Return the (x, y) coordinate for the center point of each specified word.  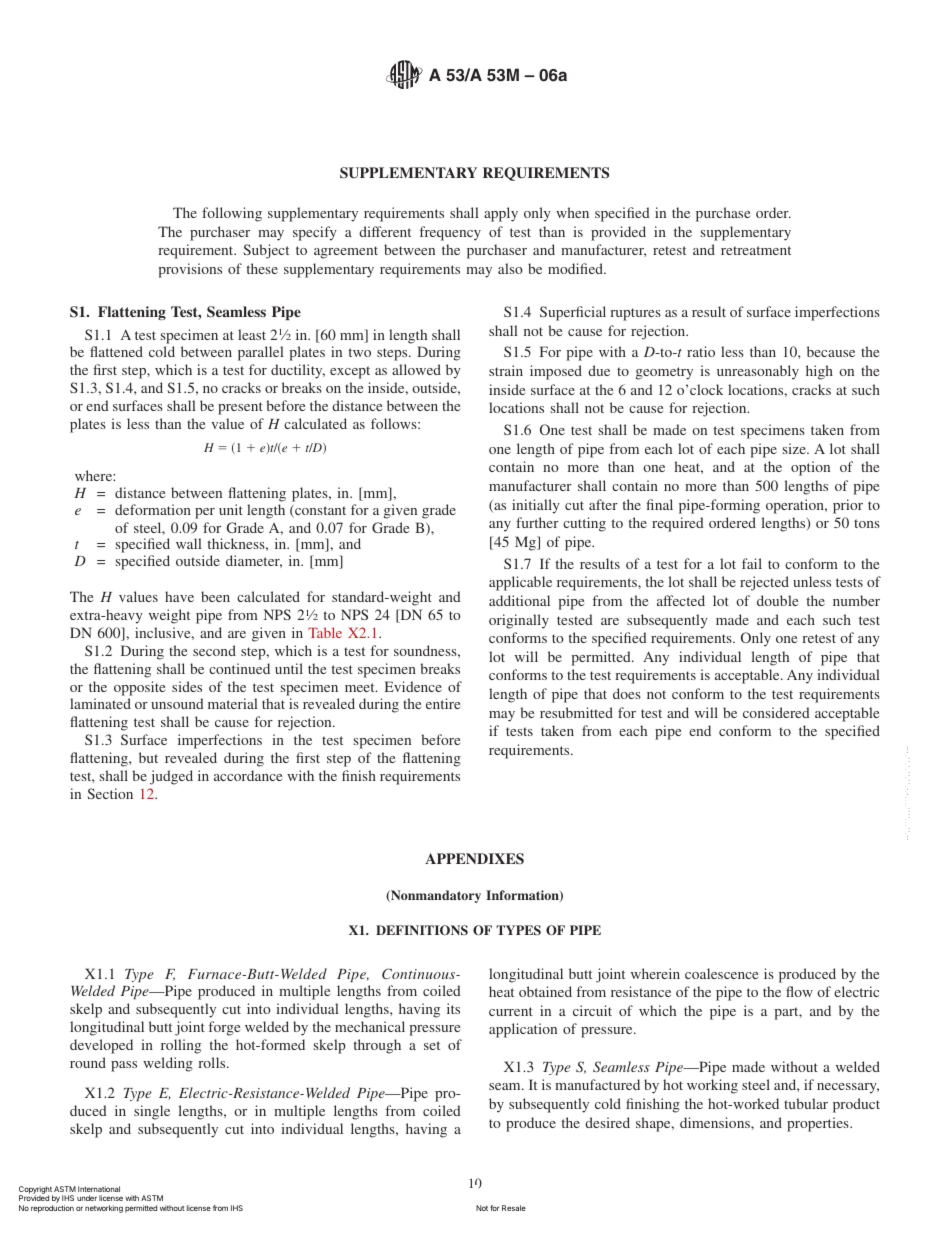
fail (752, 563)
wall (189, 543)
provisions (190, 270)
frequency (450, 233)
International (99, 1189)
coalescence (721, 973)
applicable (520, 583)
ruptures (635, 314)
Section (110, 793)
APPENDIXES (474, 859)
